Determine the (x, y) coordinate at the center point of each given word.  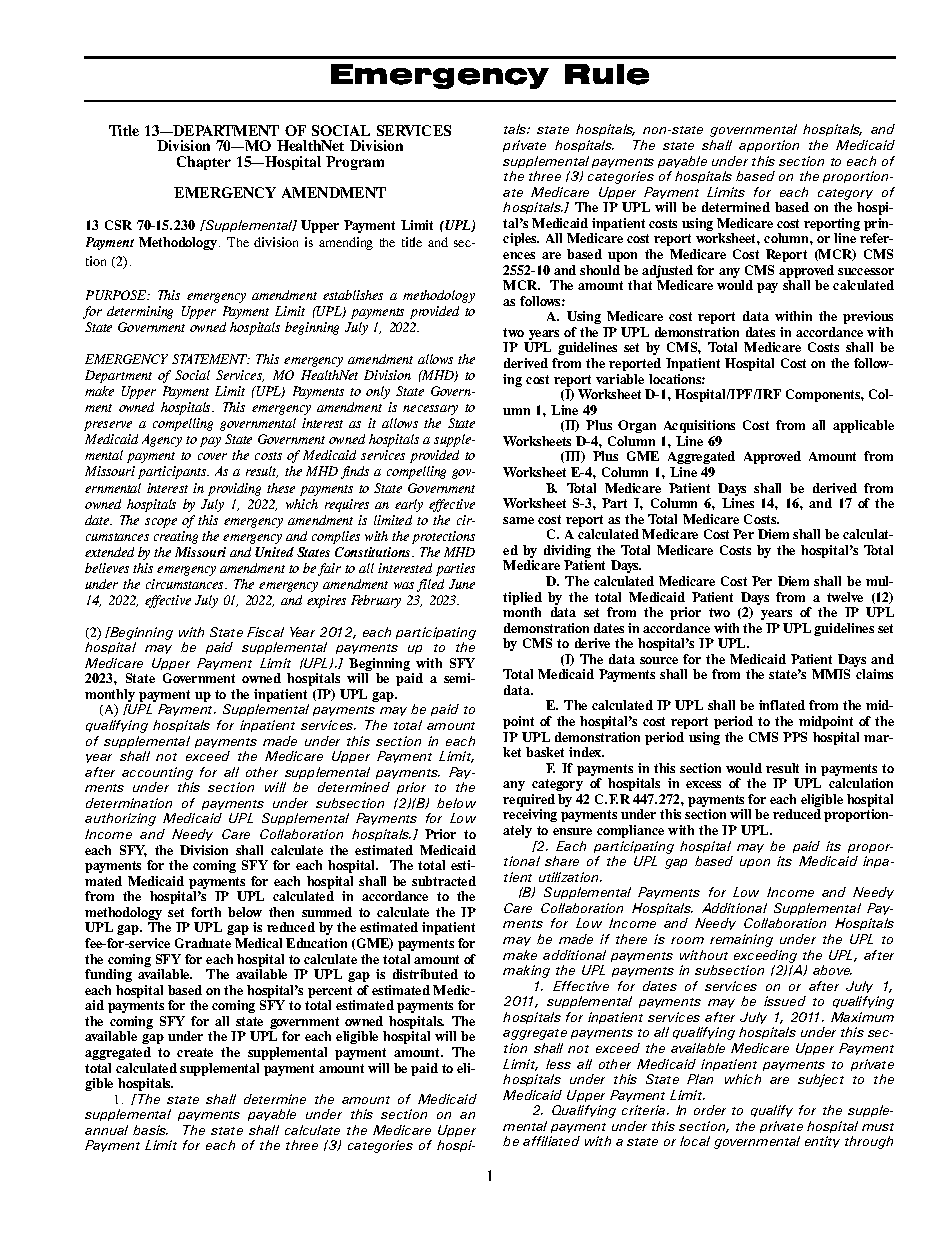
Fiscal (265, 632)
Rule (607, 74)
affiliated (551, 1141)
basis (150, 1130)
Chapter (204, 163)
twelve (845, 597)
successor (866, 271)
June (462, 584)
